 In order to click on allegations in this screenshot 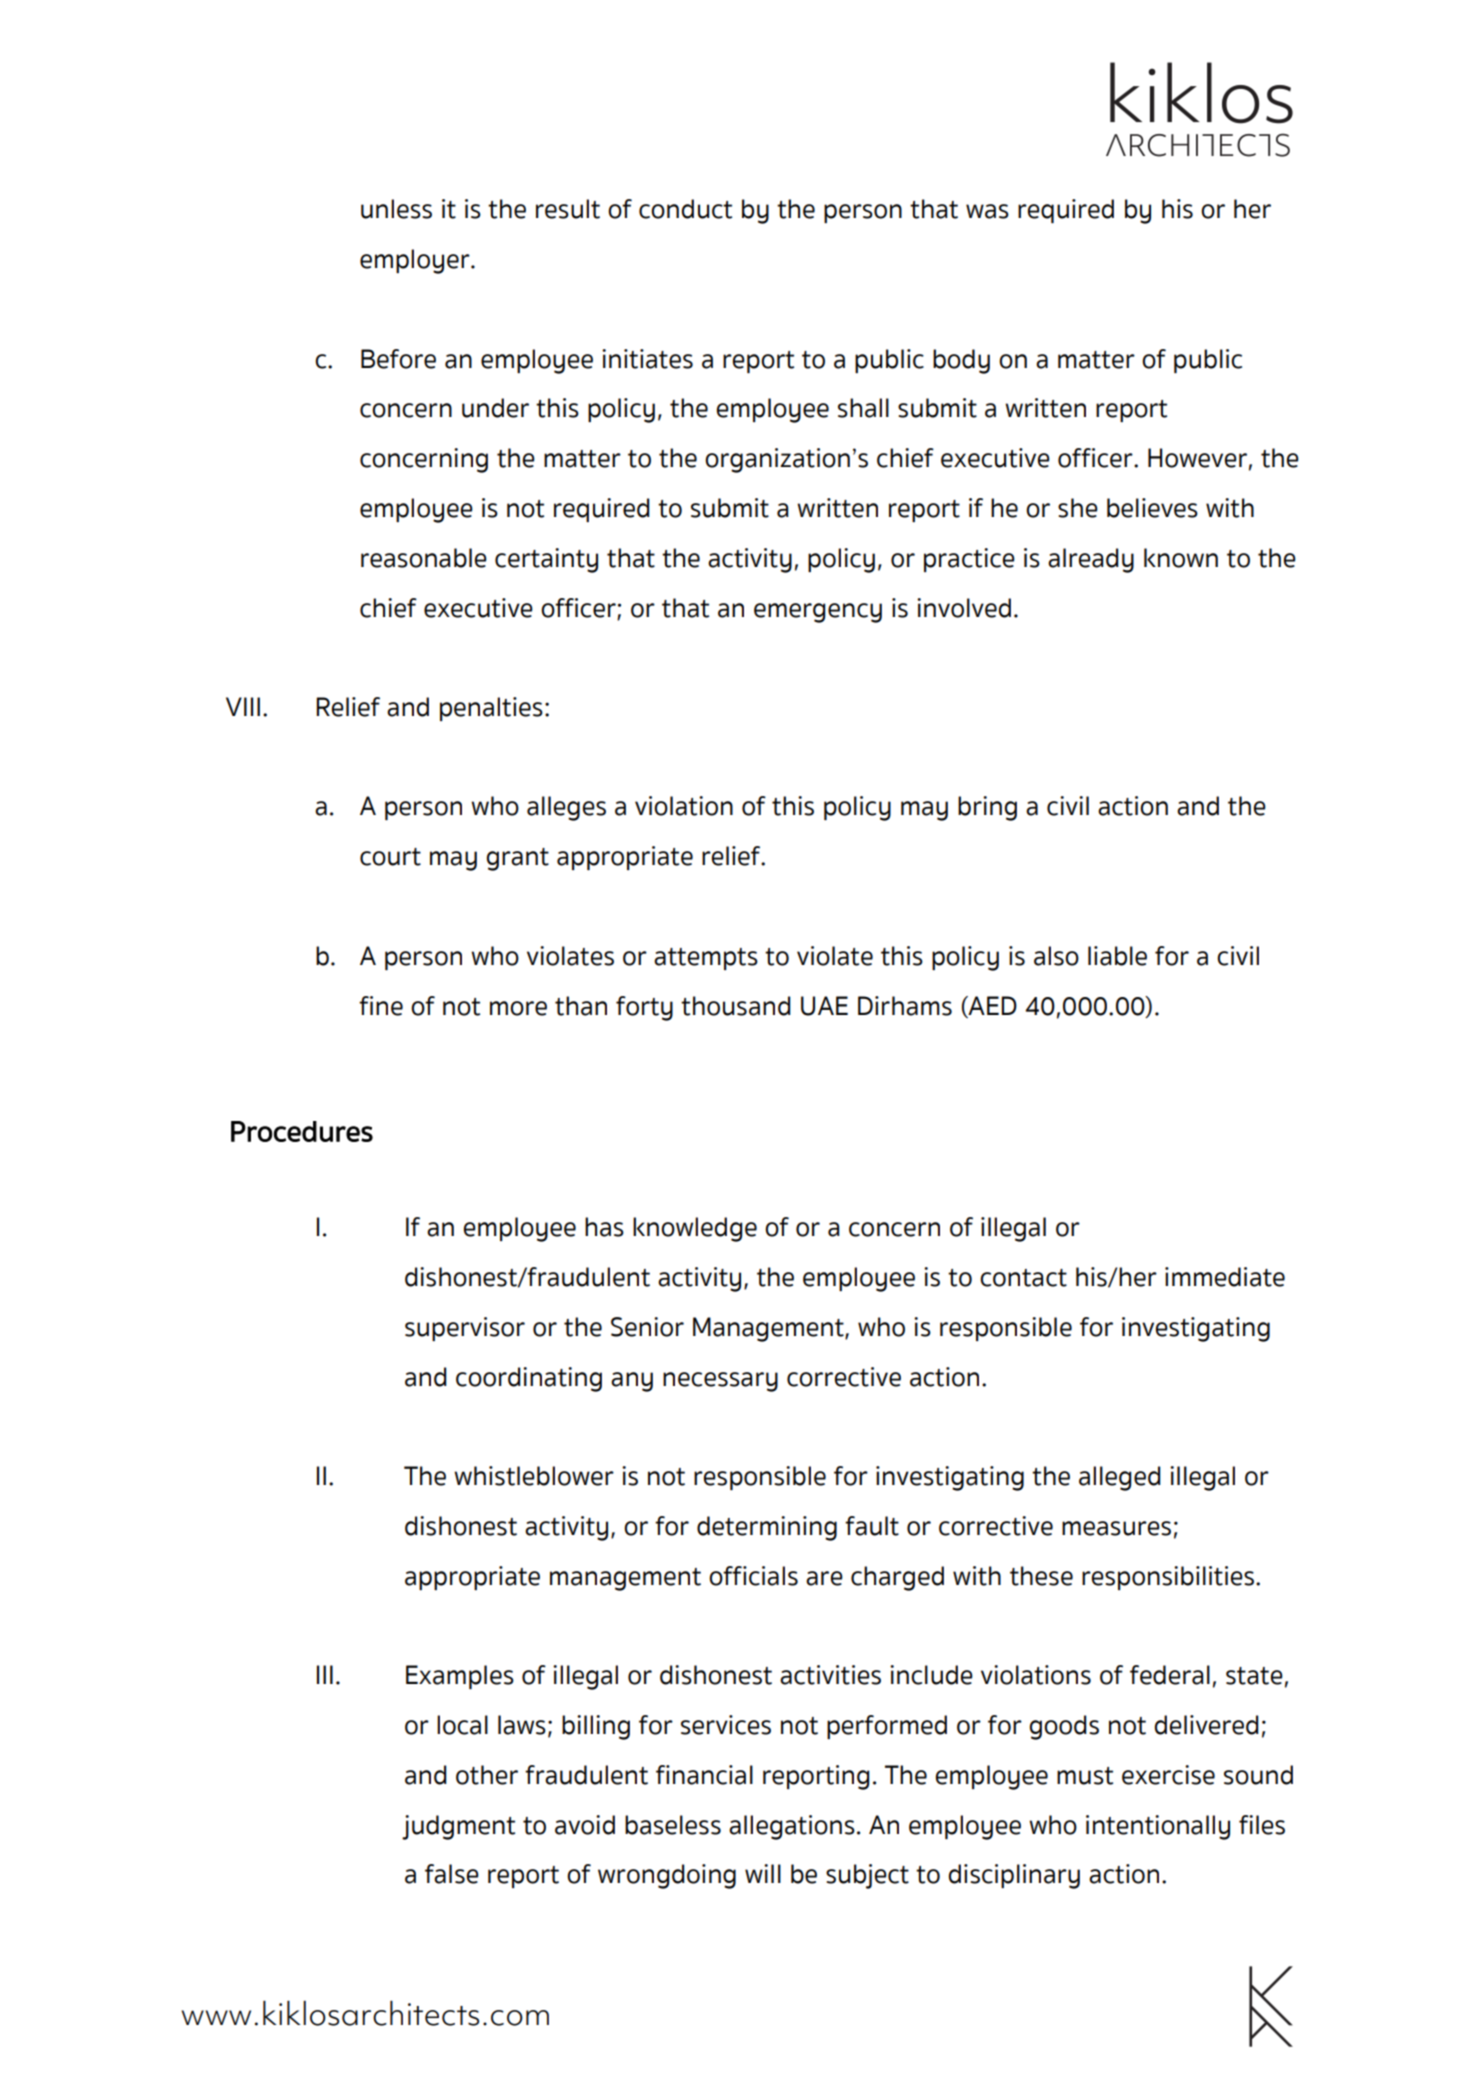, I will do `click(792, 1827)`.
